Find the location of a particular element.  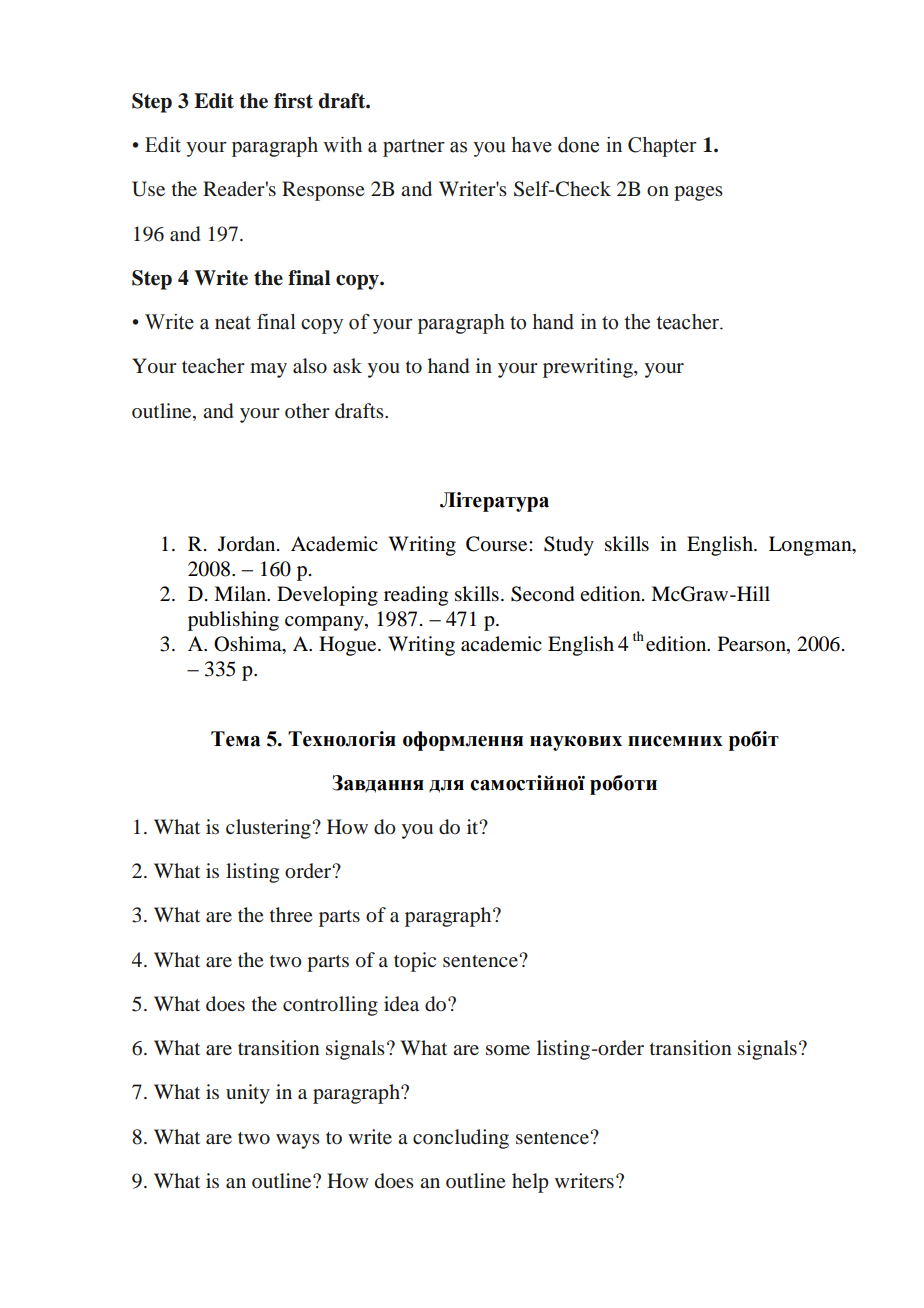

ways is located at coordinates (298, 1141).
